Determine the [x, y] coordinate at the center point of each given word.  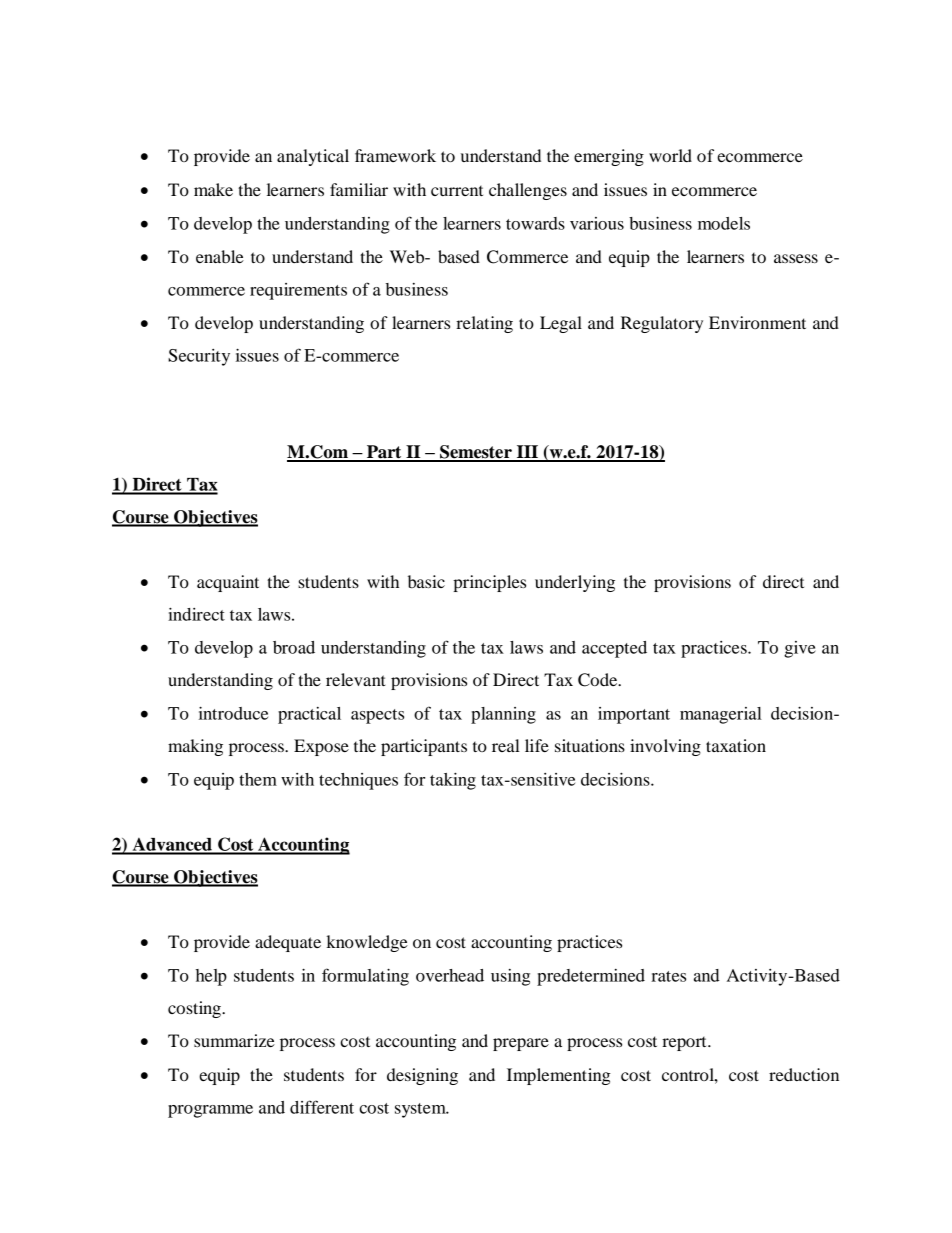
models [724, 223]
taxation [736, 745]
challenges [528, 191]
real [506, 745]
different [322, 1107]
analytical [313, 157]
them [258, 779]
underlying [575, 583]
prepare [521, 1044]
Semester [476, 453]
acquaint [228, 583]
